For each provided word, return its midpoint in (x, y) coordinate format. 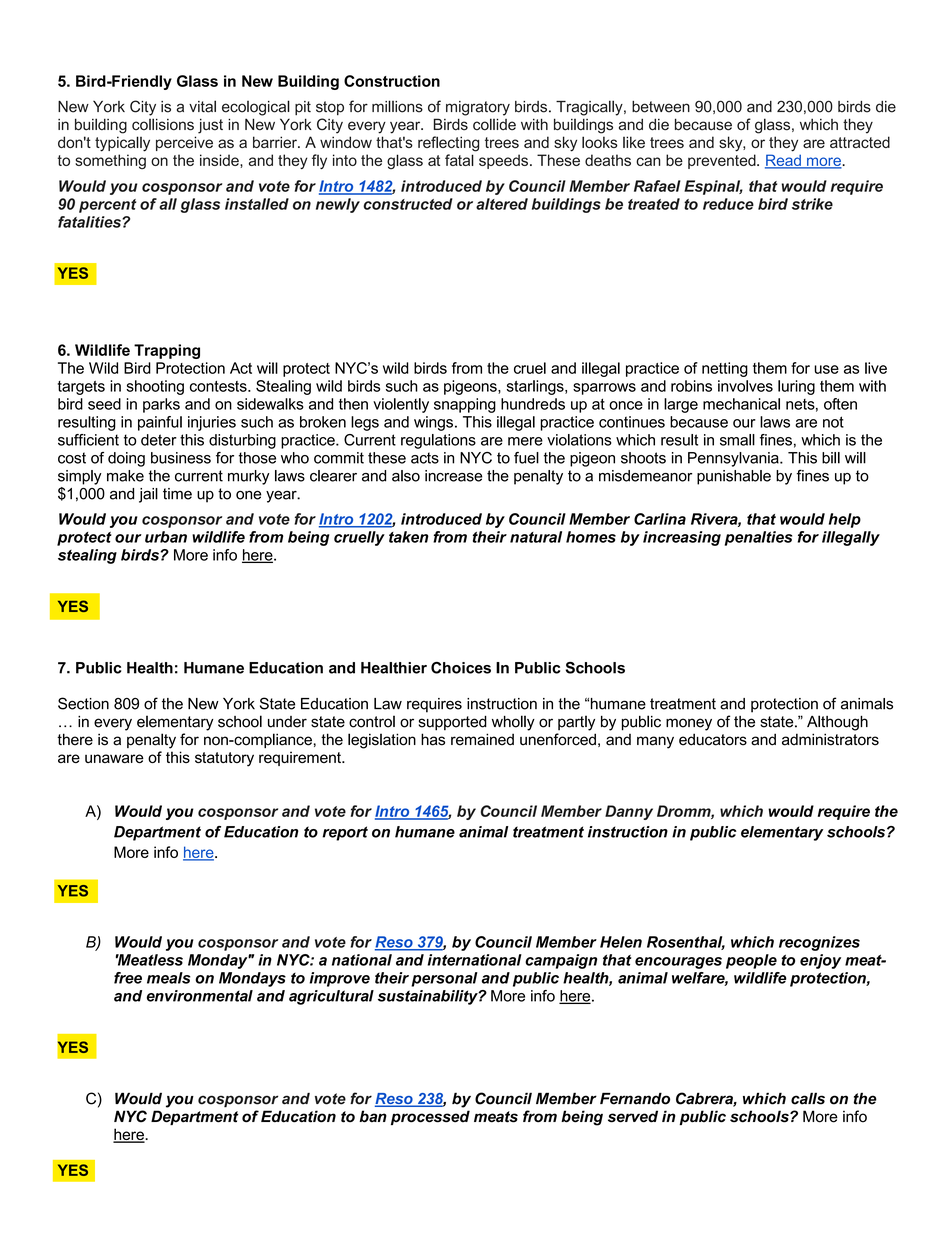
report (345, 833)
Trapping (167, 351)
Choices (461, 668)
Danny (629, 812)
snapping (465, 405)
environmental (200, 996)
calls (808, 1098)
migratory (478, 108)
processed (430, 1117)
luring (796, 387)
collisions (163, 124)
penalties (758, 538)
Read (784, 161)
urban (166, 537)
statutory (224, 759)
